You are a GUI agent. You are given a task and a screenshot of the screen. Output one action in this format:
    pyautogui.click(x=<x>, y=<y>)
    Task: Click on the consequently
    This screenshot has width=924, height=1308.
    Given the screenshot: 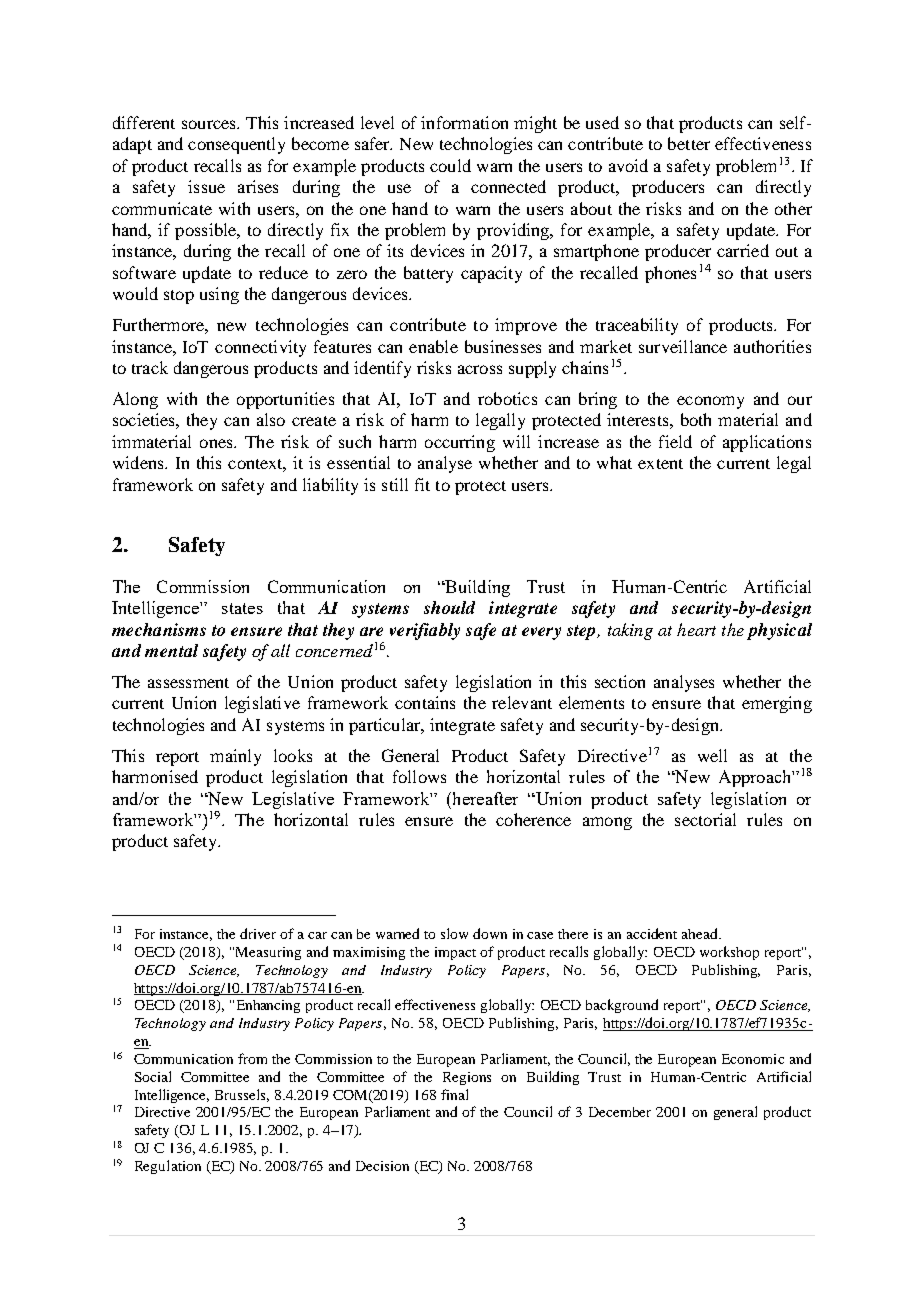 What is the action you would take?
    pyautogui.click(x=236, y=145)
